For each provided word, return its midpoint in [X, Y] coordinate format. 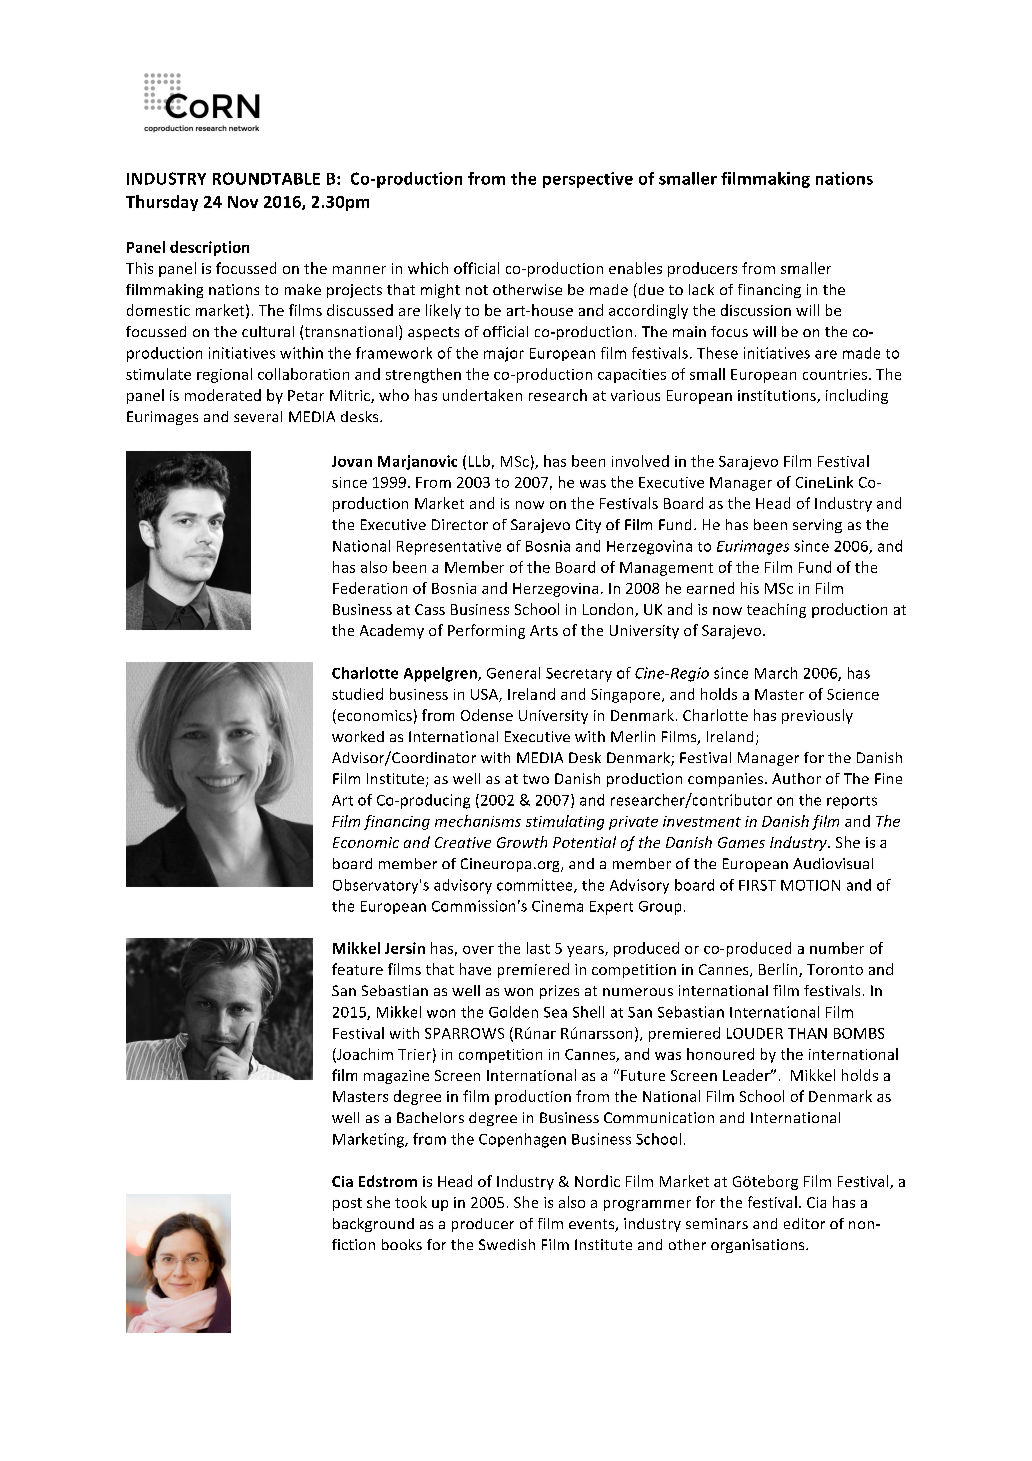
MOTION [810, 885]
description [209, 248]
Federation [370, 588]
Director [460, 524]
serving [817, 526]
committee [536, 886]
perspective [588, 180]
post [347, 1204]
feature [357, 969]
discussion [756, 310]
